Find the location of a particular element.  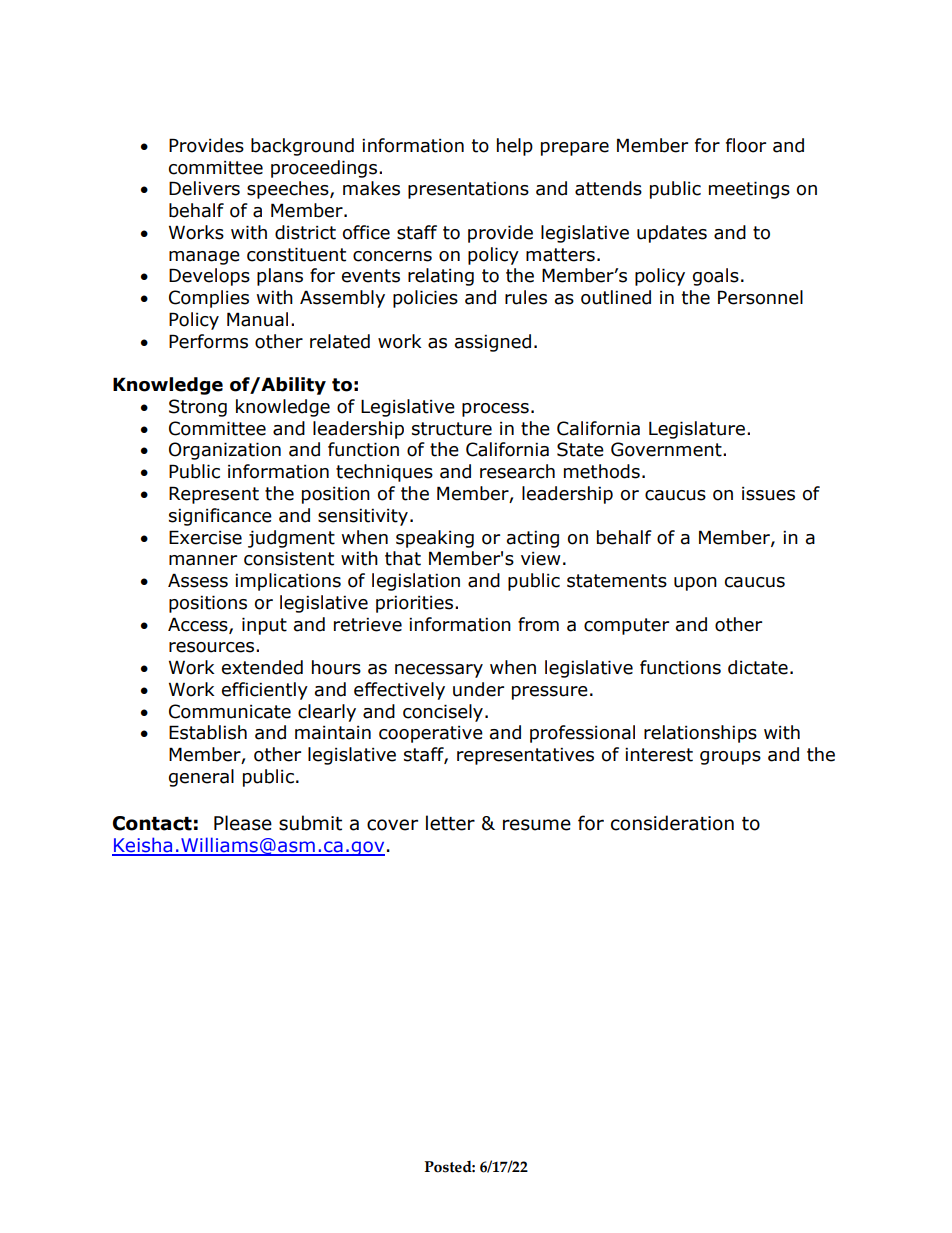

Government is located at coordinates (667, 449).
